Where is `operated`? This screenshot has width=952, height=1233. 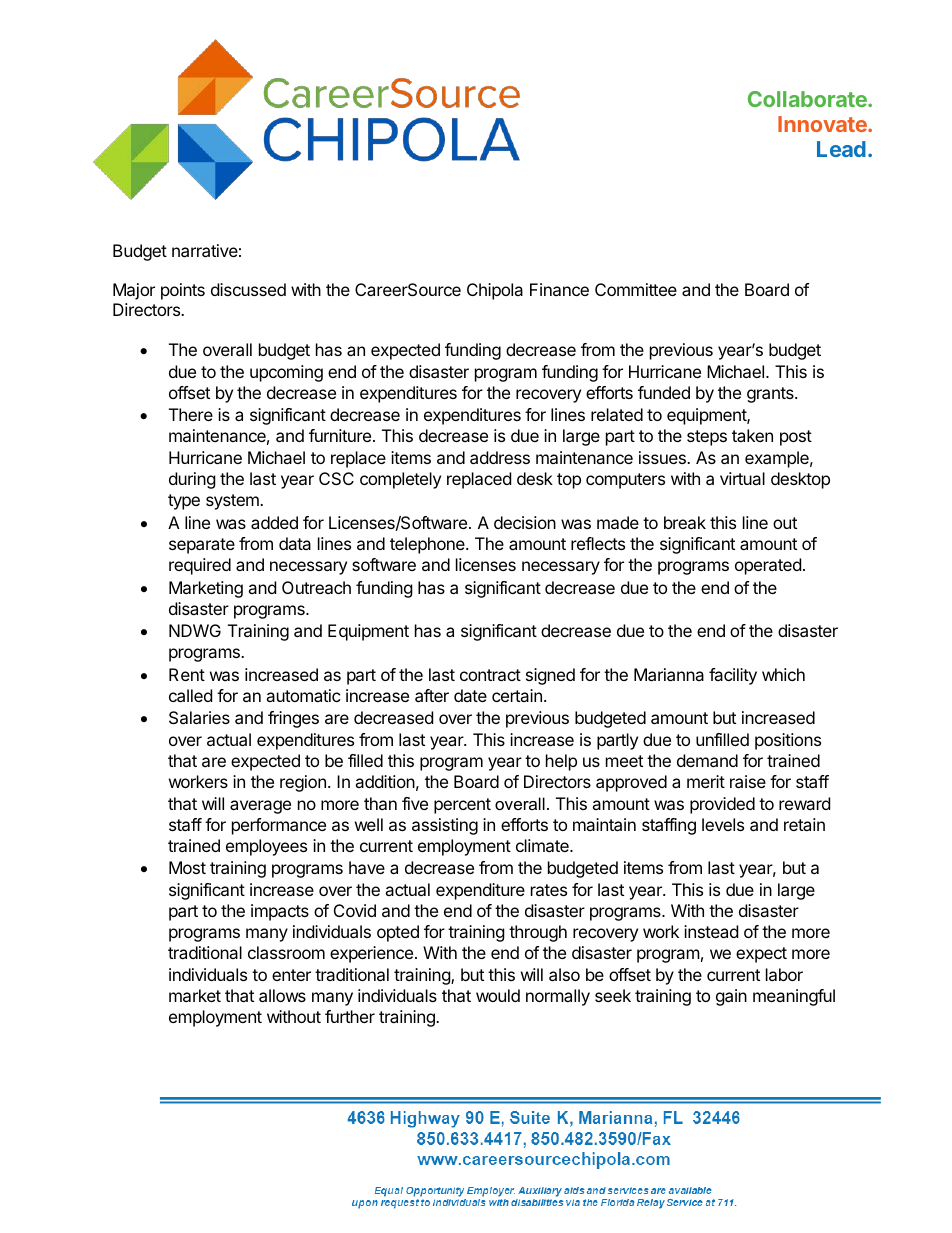 operated is located at coordinates (768, 566).
